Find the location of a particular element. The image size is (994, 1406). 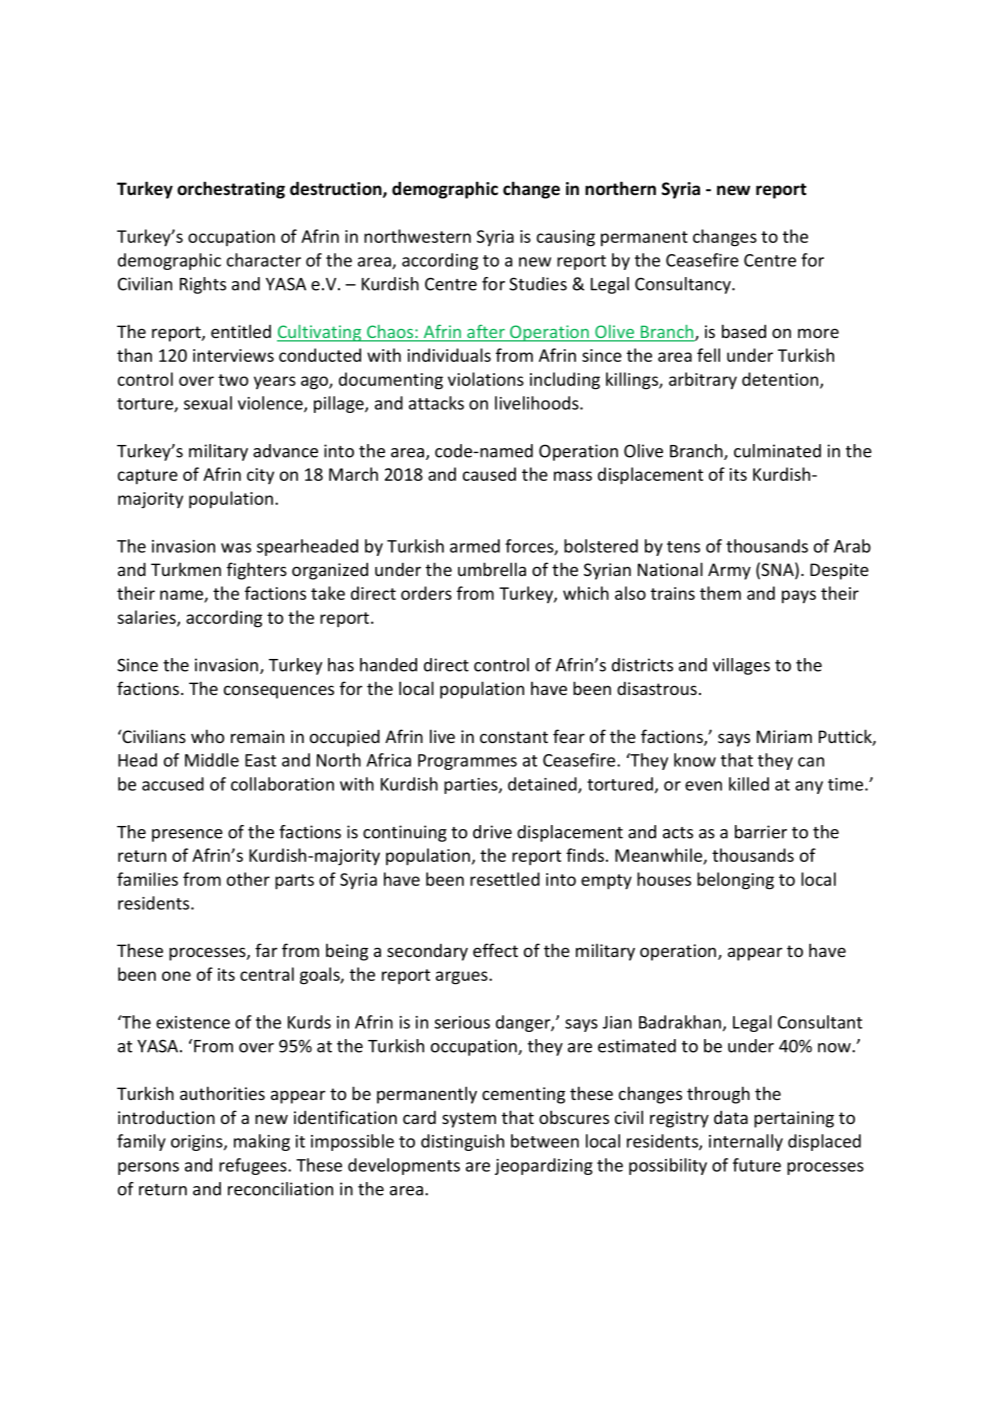

barrier is located at coordinates (761, 832).
